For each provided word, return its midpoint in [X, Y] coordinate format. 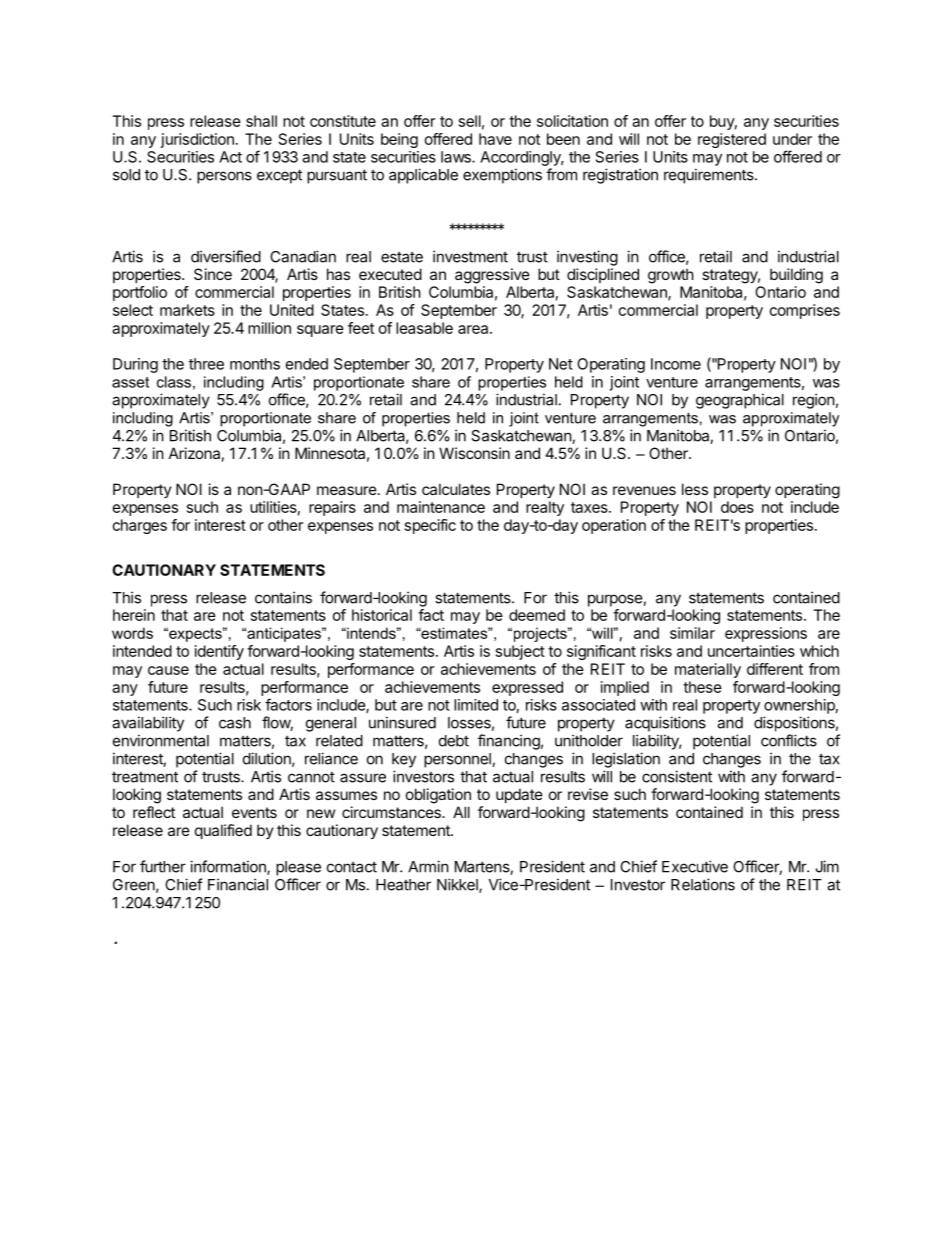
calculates [456, 489]
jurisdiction [197, 140]
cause [168, 670]
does [737, 507]
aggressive [492, 276]
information [229, 867]
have [495, 139]
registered [732, 140]
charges [140, 526]
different [775, 669]
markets [187, 310]
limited [476, 705]
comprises [805, 311]
